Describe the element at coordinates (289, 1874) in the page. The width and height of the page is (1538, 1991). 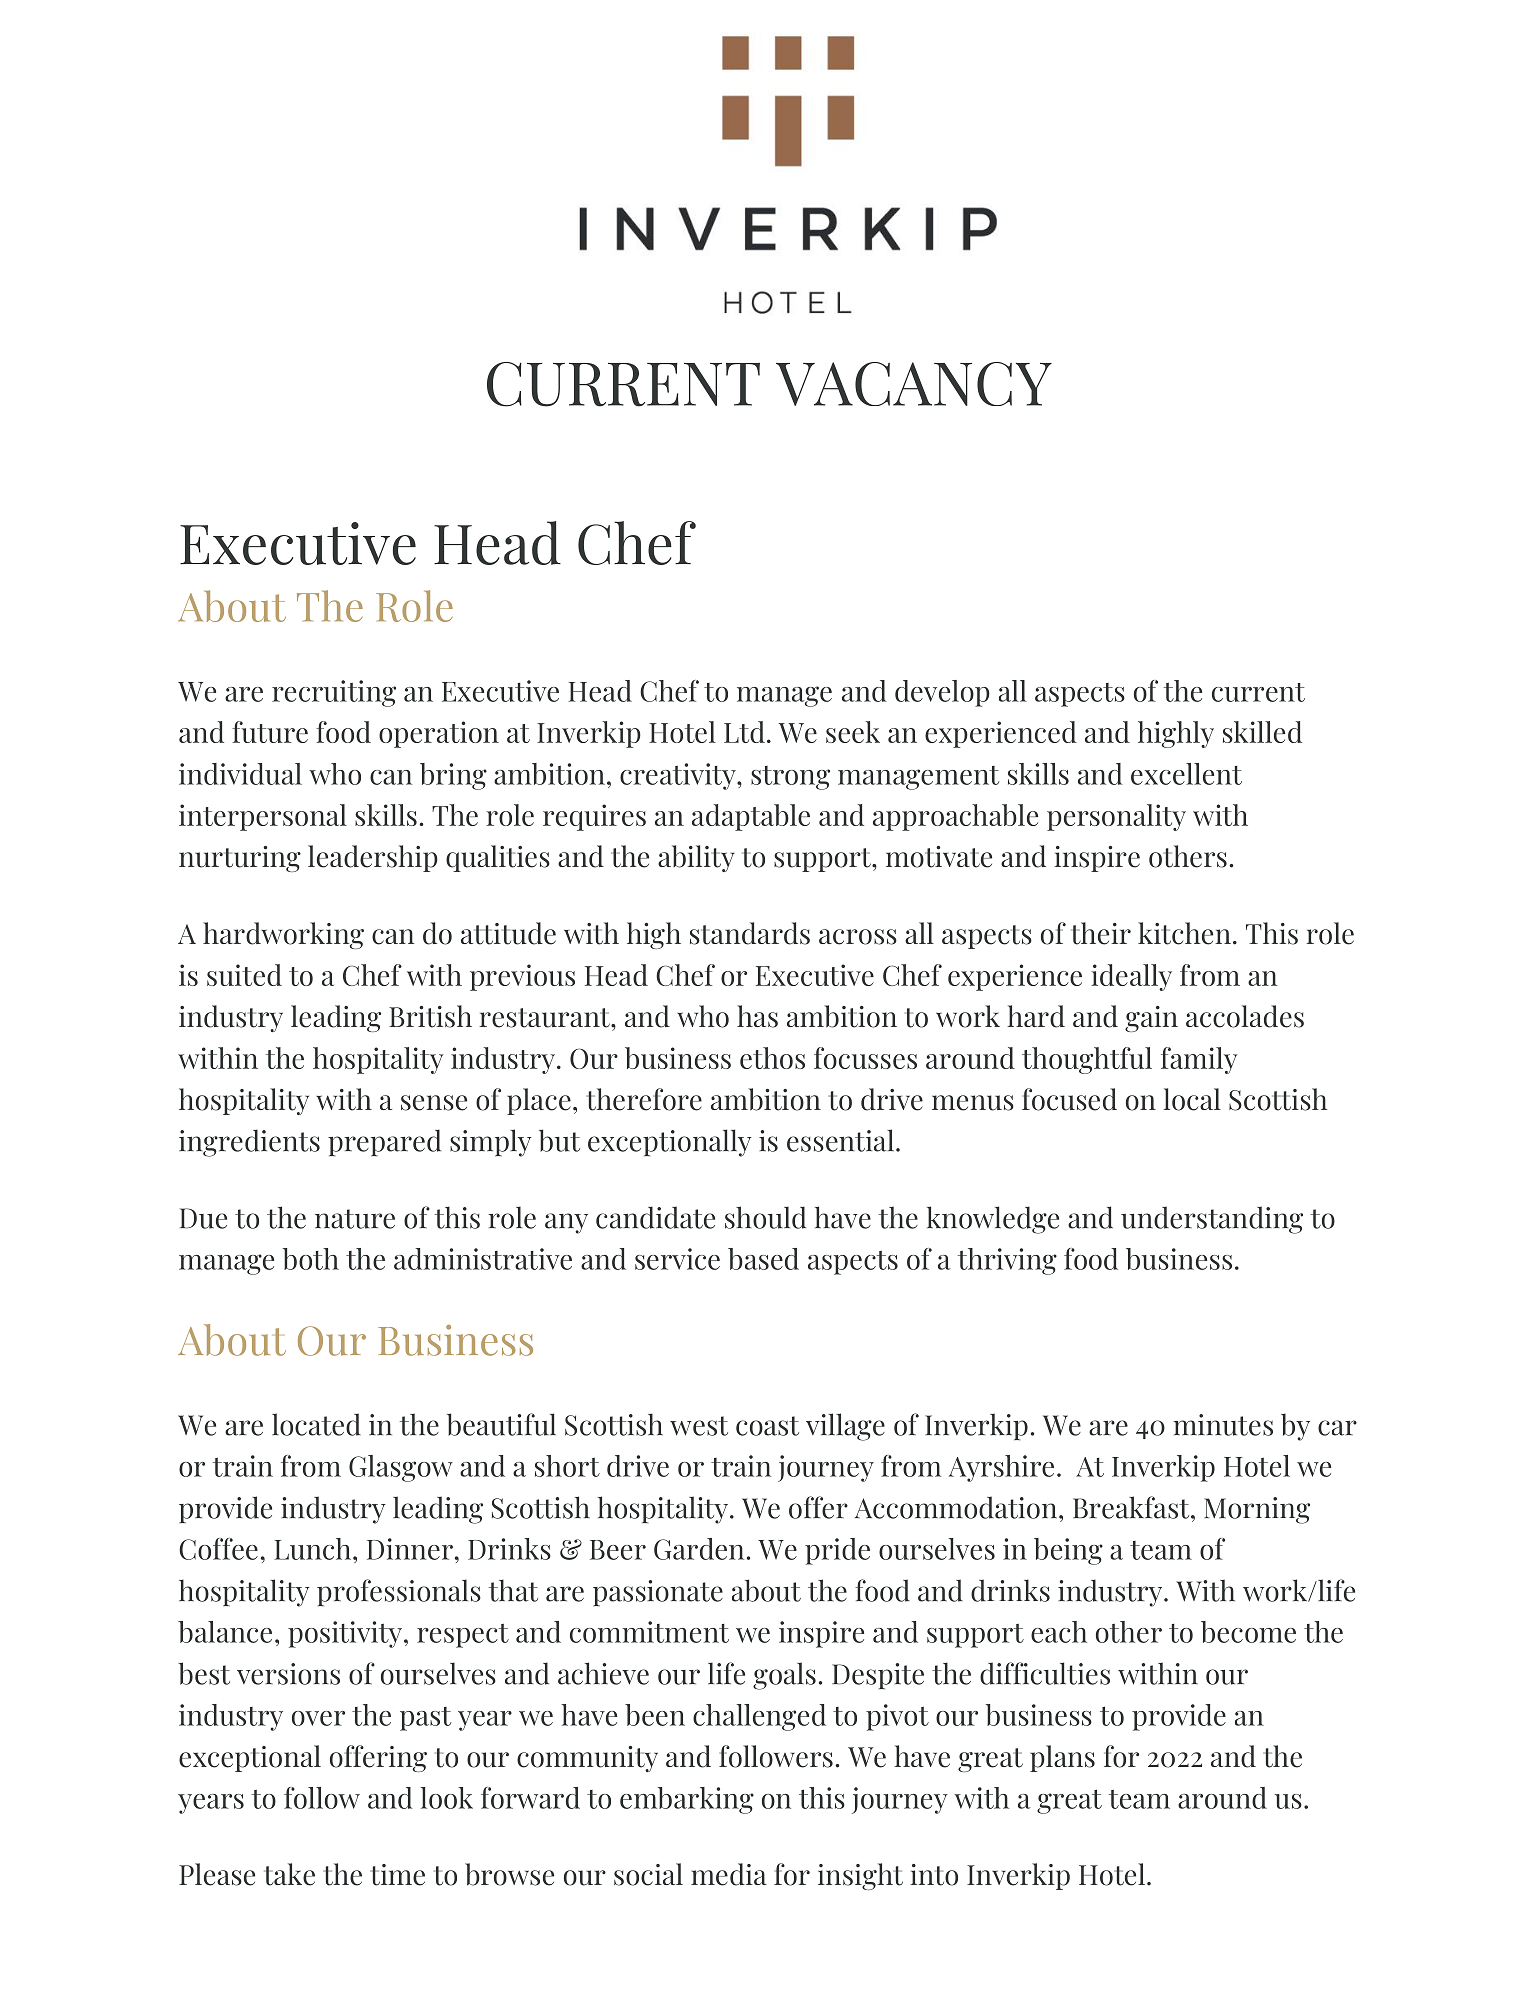
I see `take` at that location.
